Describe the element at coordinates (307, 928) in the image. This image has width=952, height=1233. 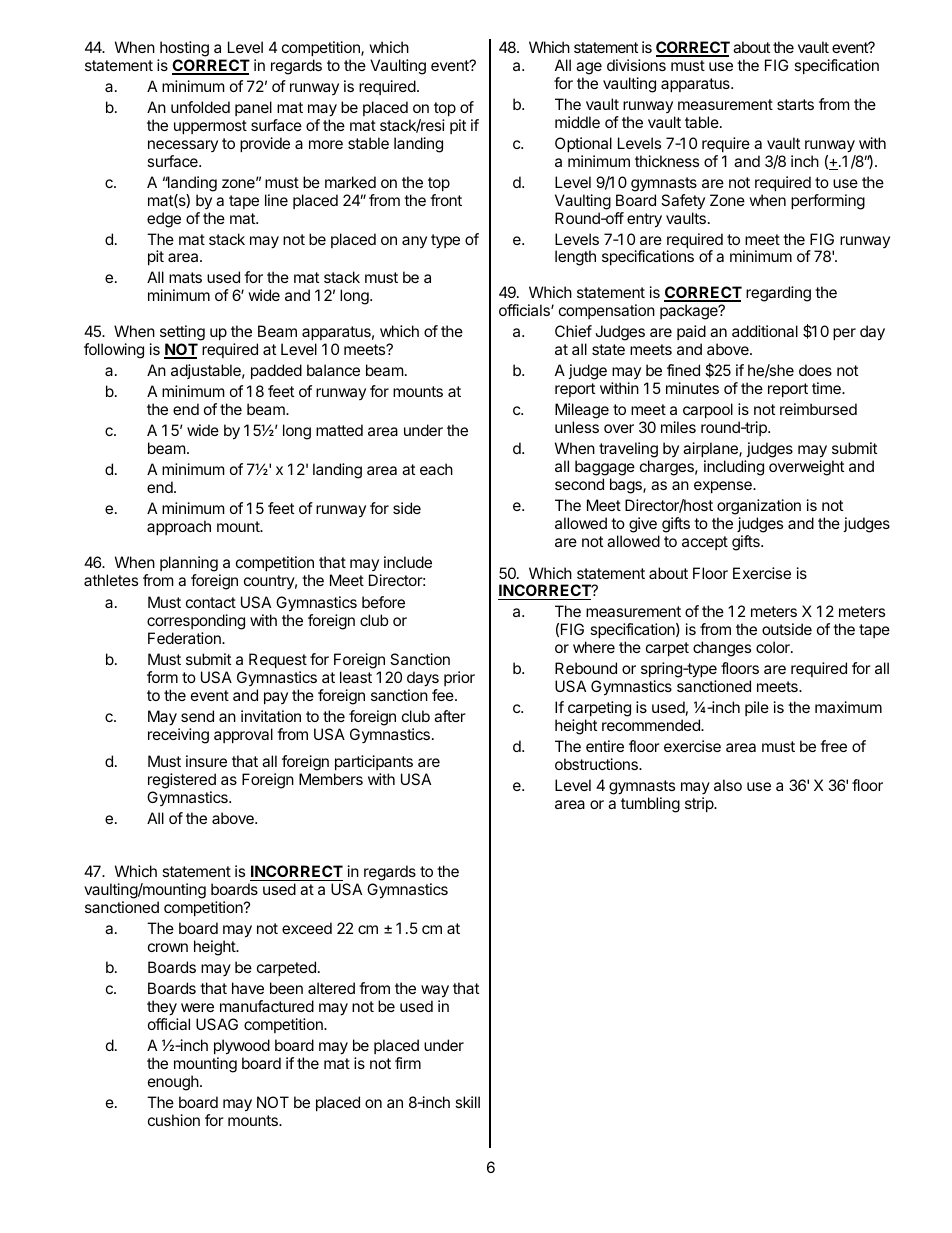
I see `exceed` at that location.
